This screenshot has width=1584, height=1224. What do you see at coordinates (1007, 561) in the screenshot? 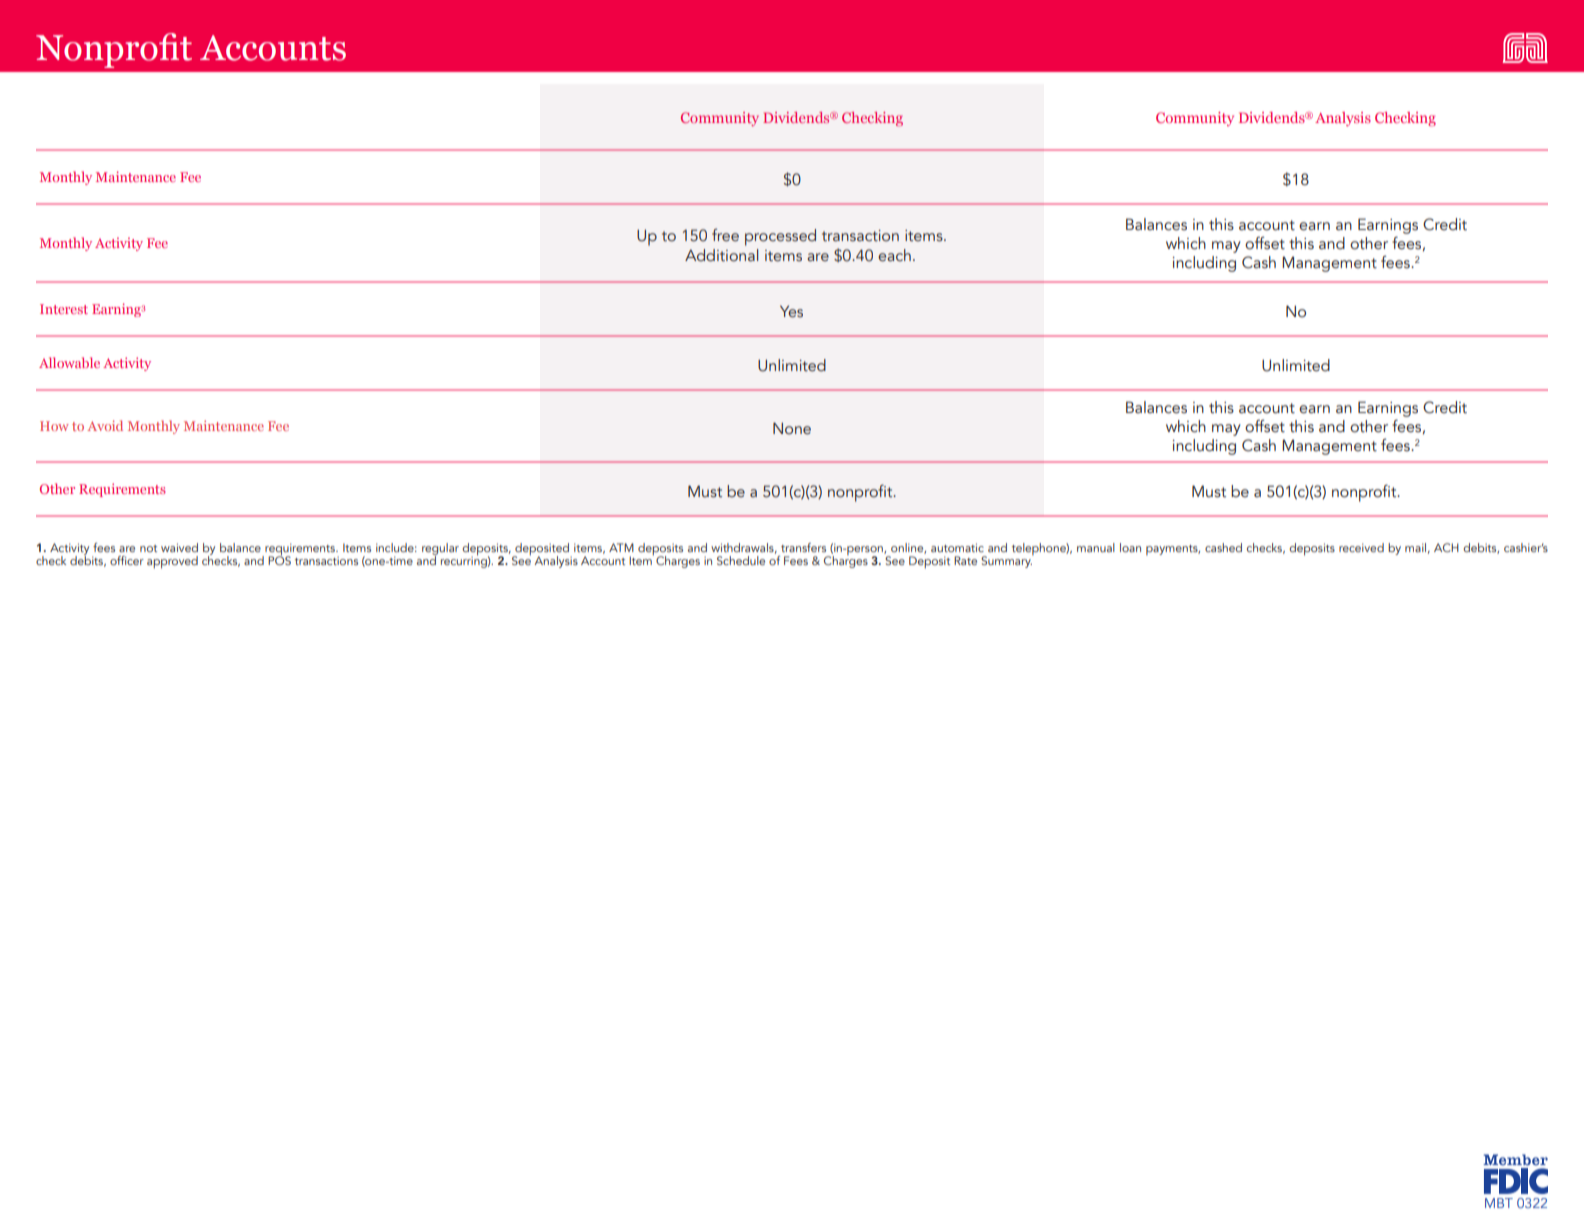
I see `Summary` at bounding box center [1007, 561].
